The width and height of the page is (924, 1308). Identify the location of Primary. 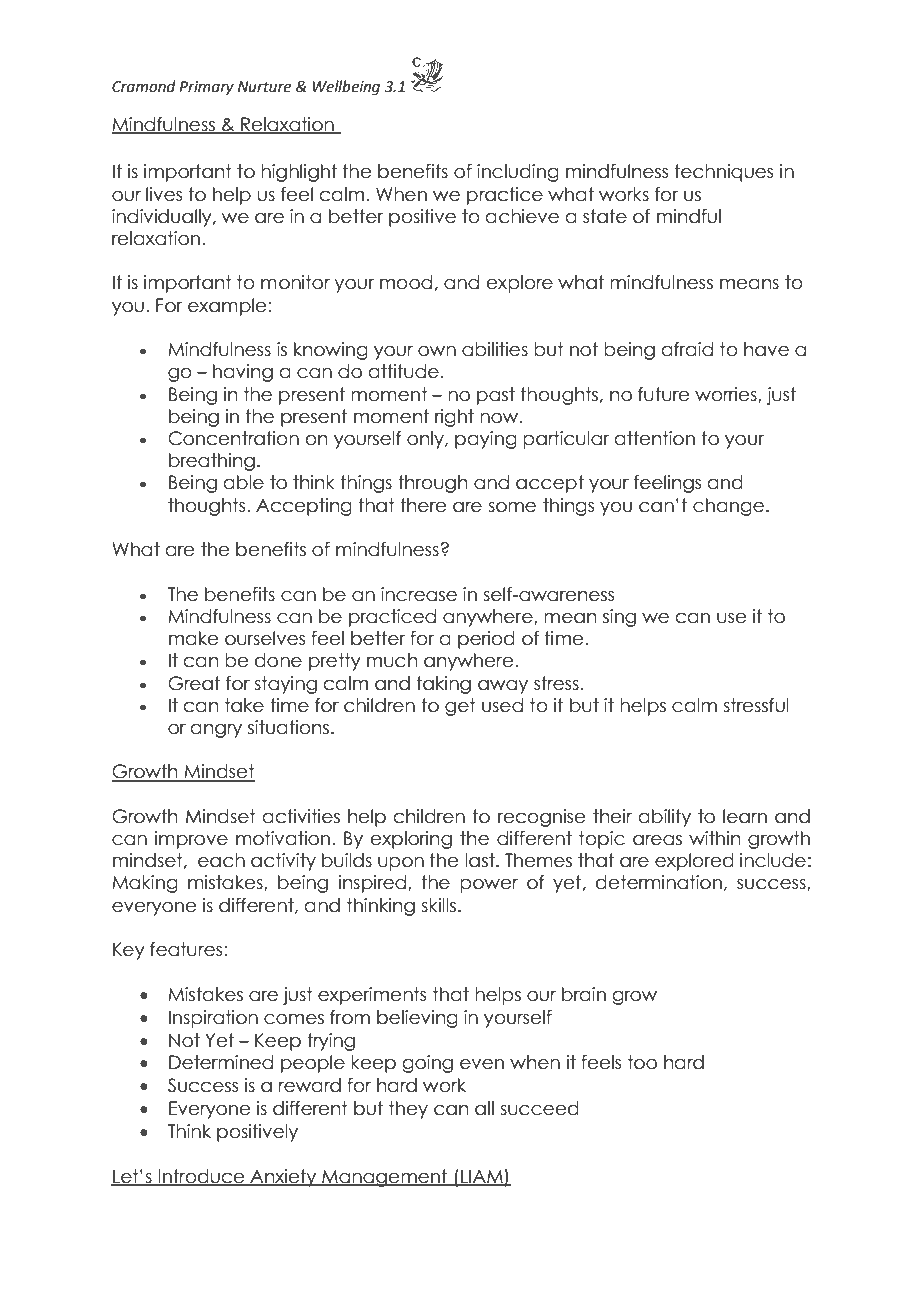
(206, 88).
